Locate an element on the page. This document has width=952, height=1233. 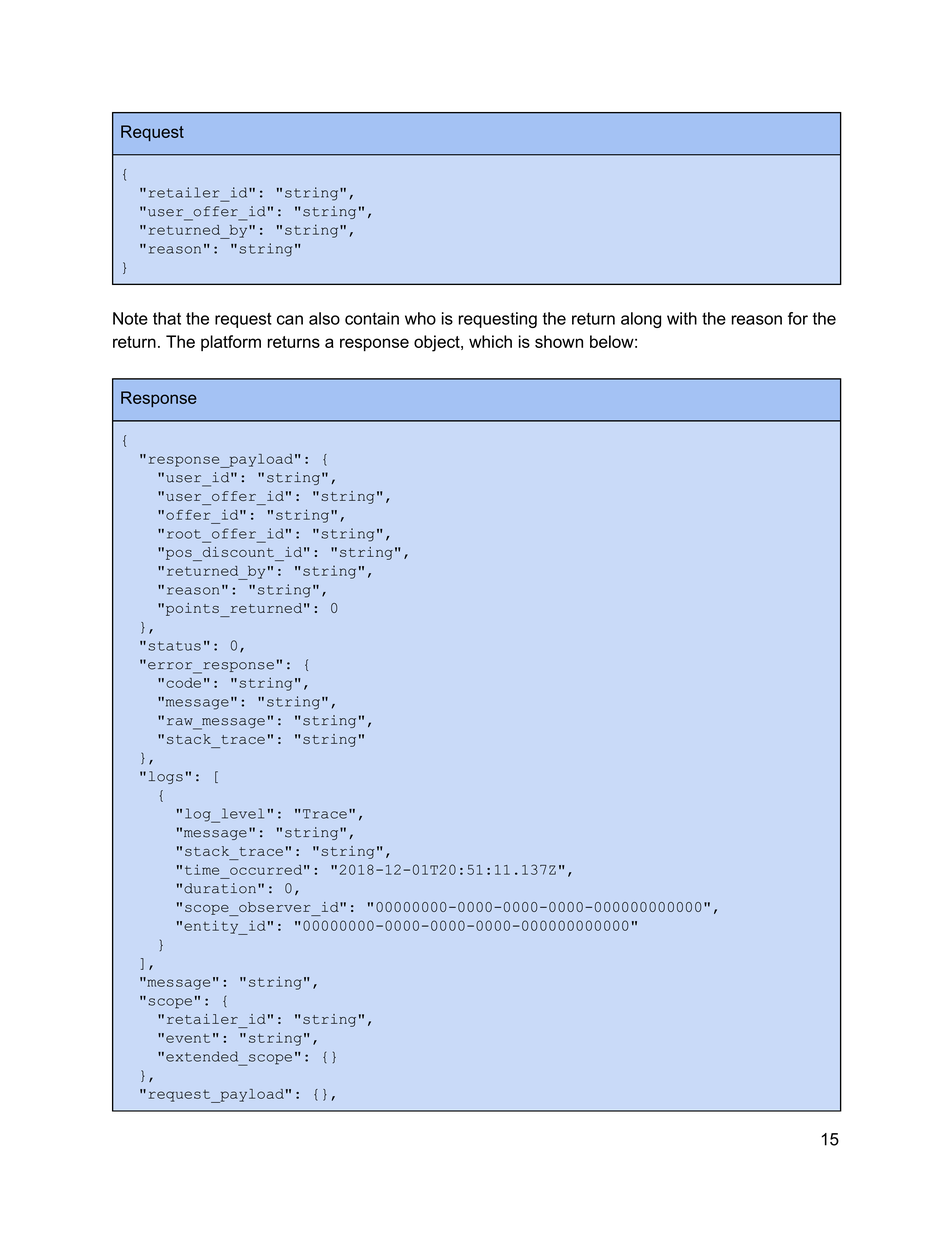
duration is located at coordinates (220, 888).
